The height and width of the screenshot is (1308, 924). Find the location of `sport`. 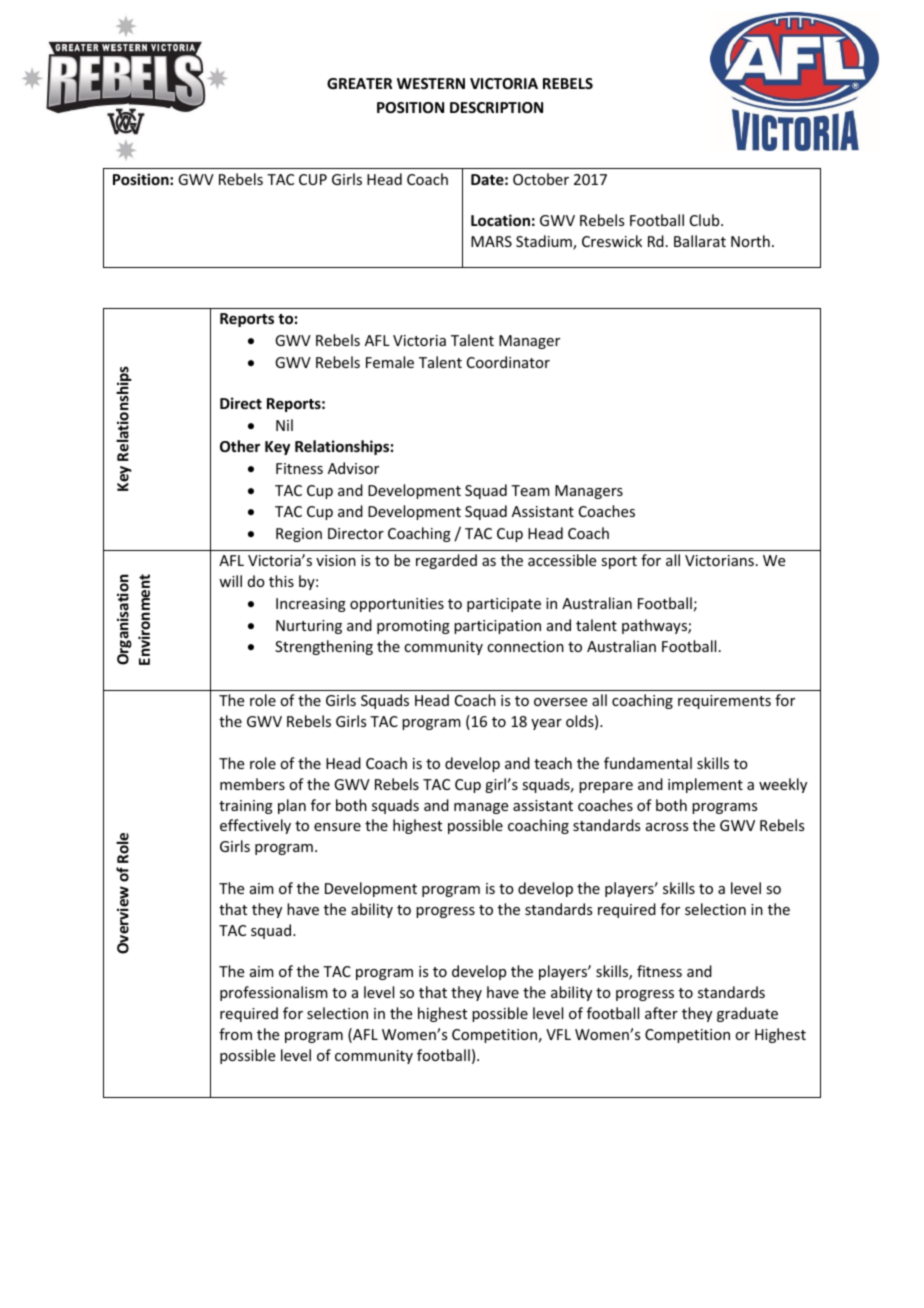

sport is located at coordinates (619, 562).
